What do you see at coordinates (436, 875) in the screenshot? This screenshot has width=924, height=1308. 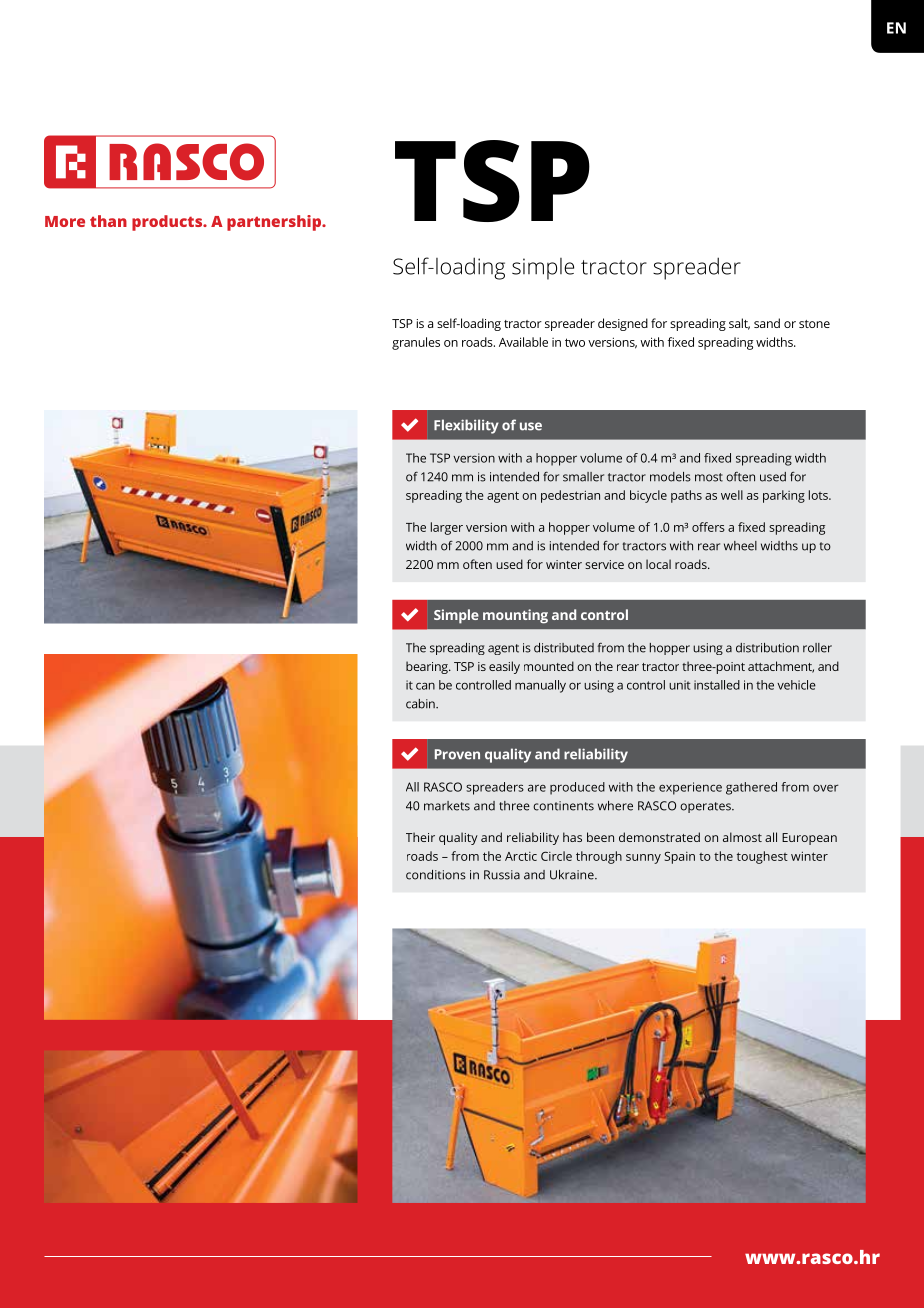 I see `conditions` at bounding box center [436, 875].
